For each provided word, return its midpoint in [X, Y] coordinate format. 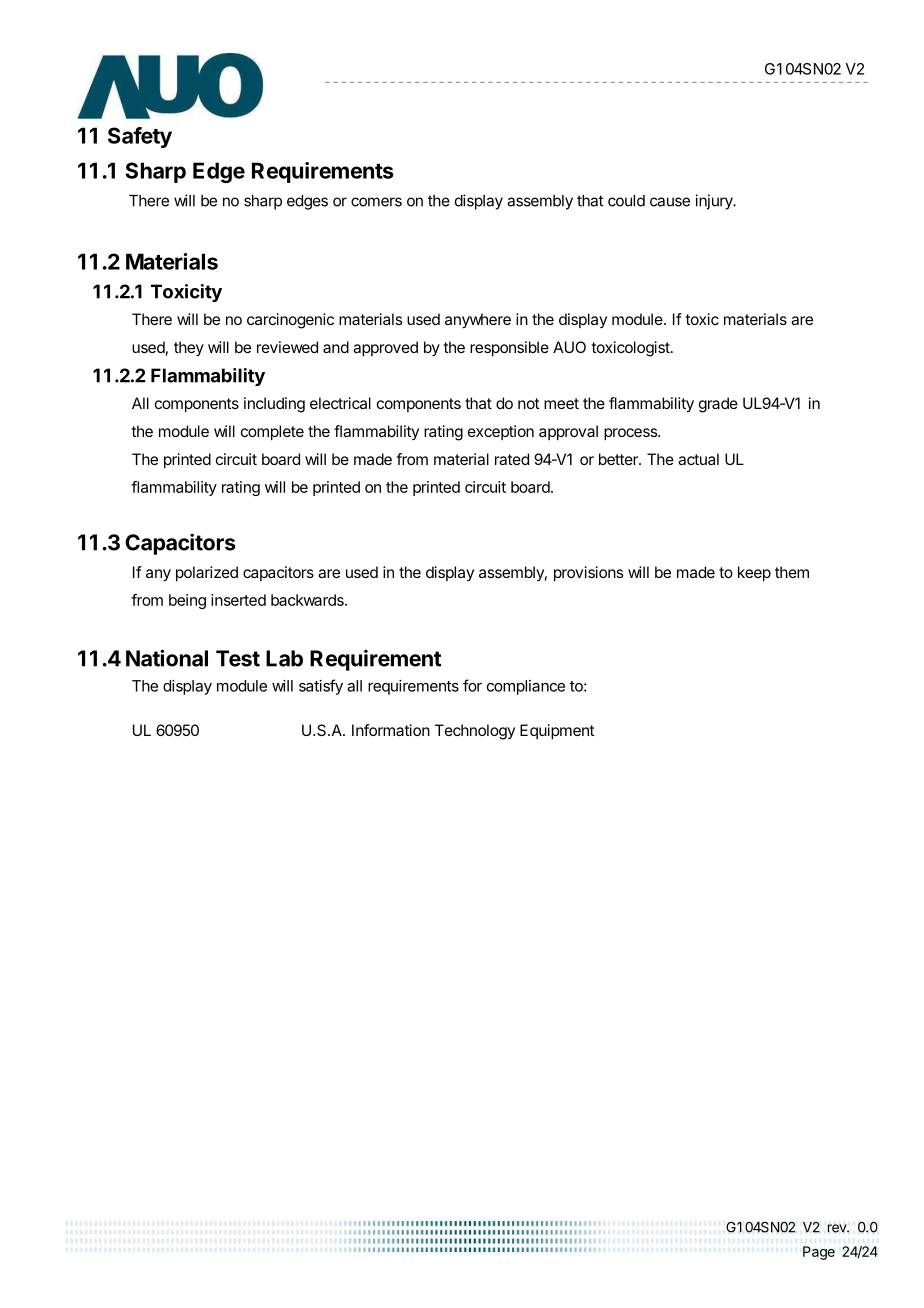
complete [272, 433]
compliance [526, 687]
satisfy [321, 687]
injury [715, 202]
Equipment [557, 732]
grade [718, 405]
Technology [475, 732]
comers [376, 202]
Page [819, 1253]
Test [238, 658]
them [792, 572]
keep [754, 574]
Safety [140, 137]
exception [501, 432]
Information [391, 730]
